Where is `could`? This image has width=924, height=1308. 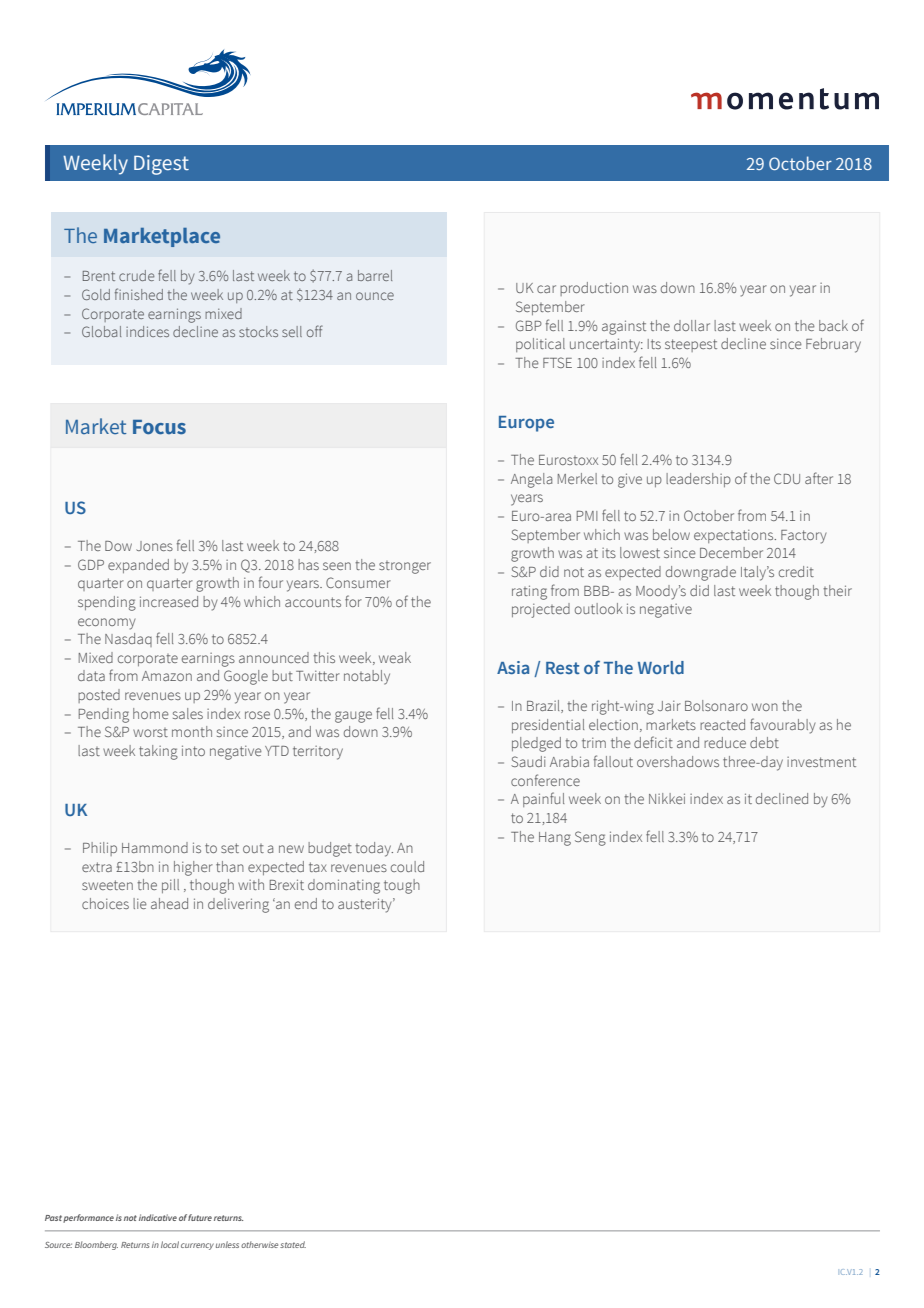
could is located at coordinates (407, 866).
